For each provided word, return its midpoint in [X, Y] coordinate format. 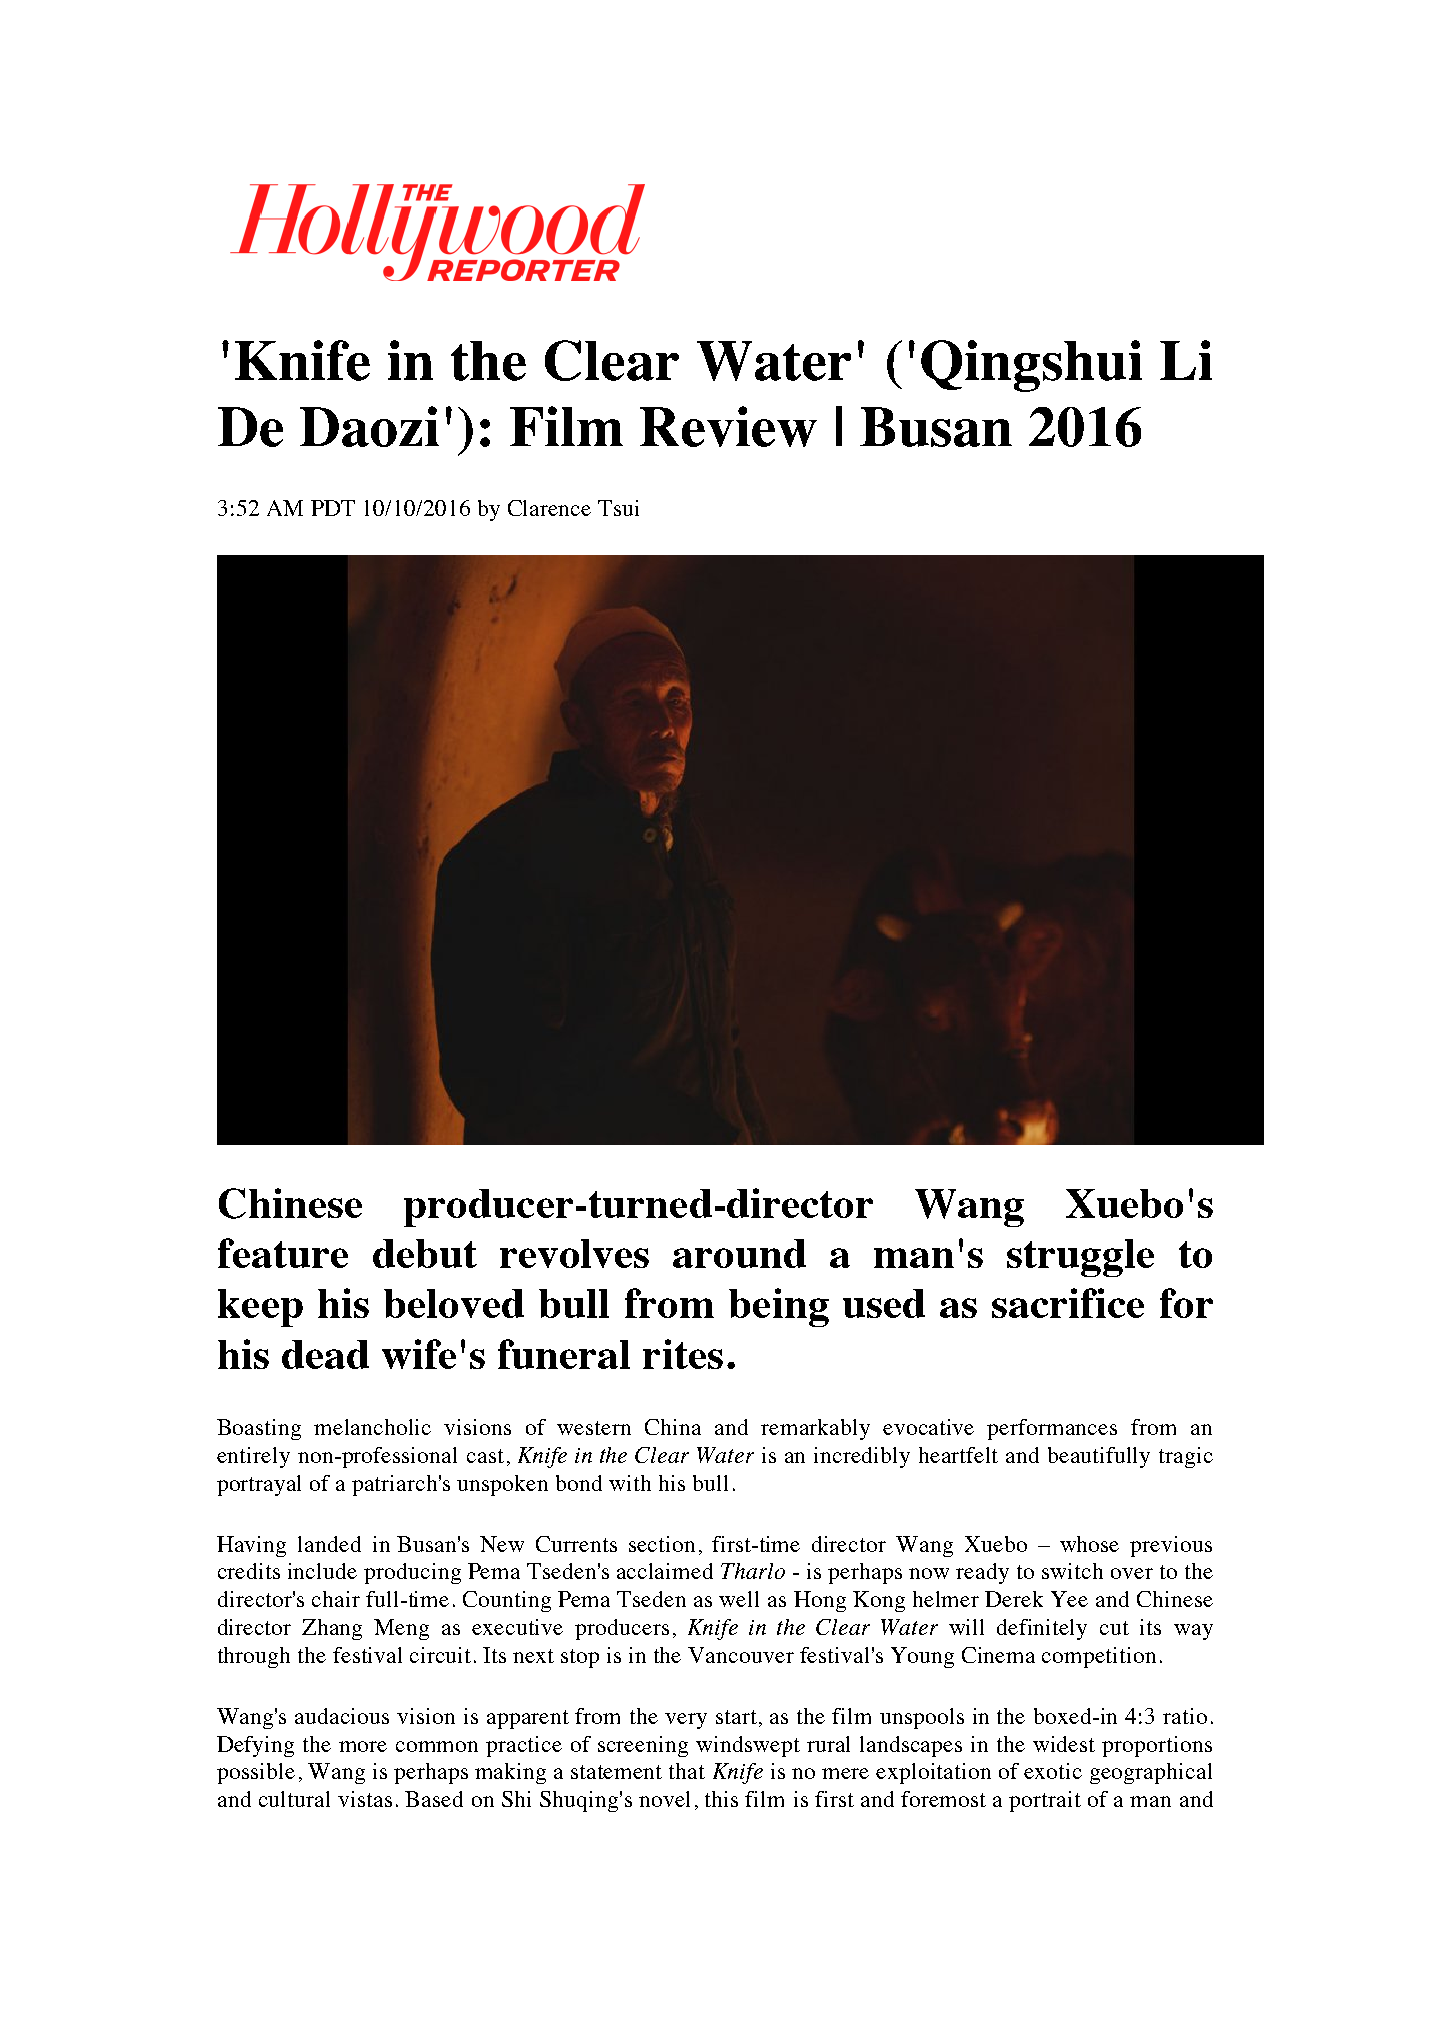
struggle [1080, 1258]
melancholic [372, 1427]
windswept [748, 1746]
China [673, 1427]
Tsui [618, 508]
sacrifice [1068, 1303]
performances [1052, 1429]
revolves [574, 1253]
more [363, 1746]
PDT [333, 508]
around [739, 1253]
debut [425, 1253]
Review [728, 426]
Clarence [549, 508]
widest [1064, 1744]
